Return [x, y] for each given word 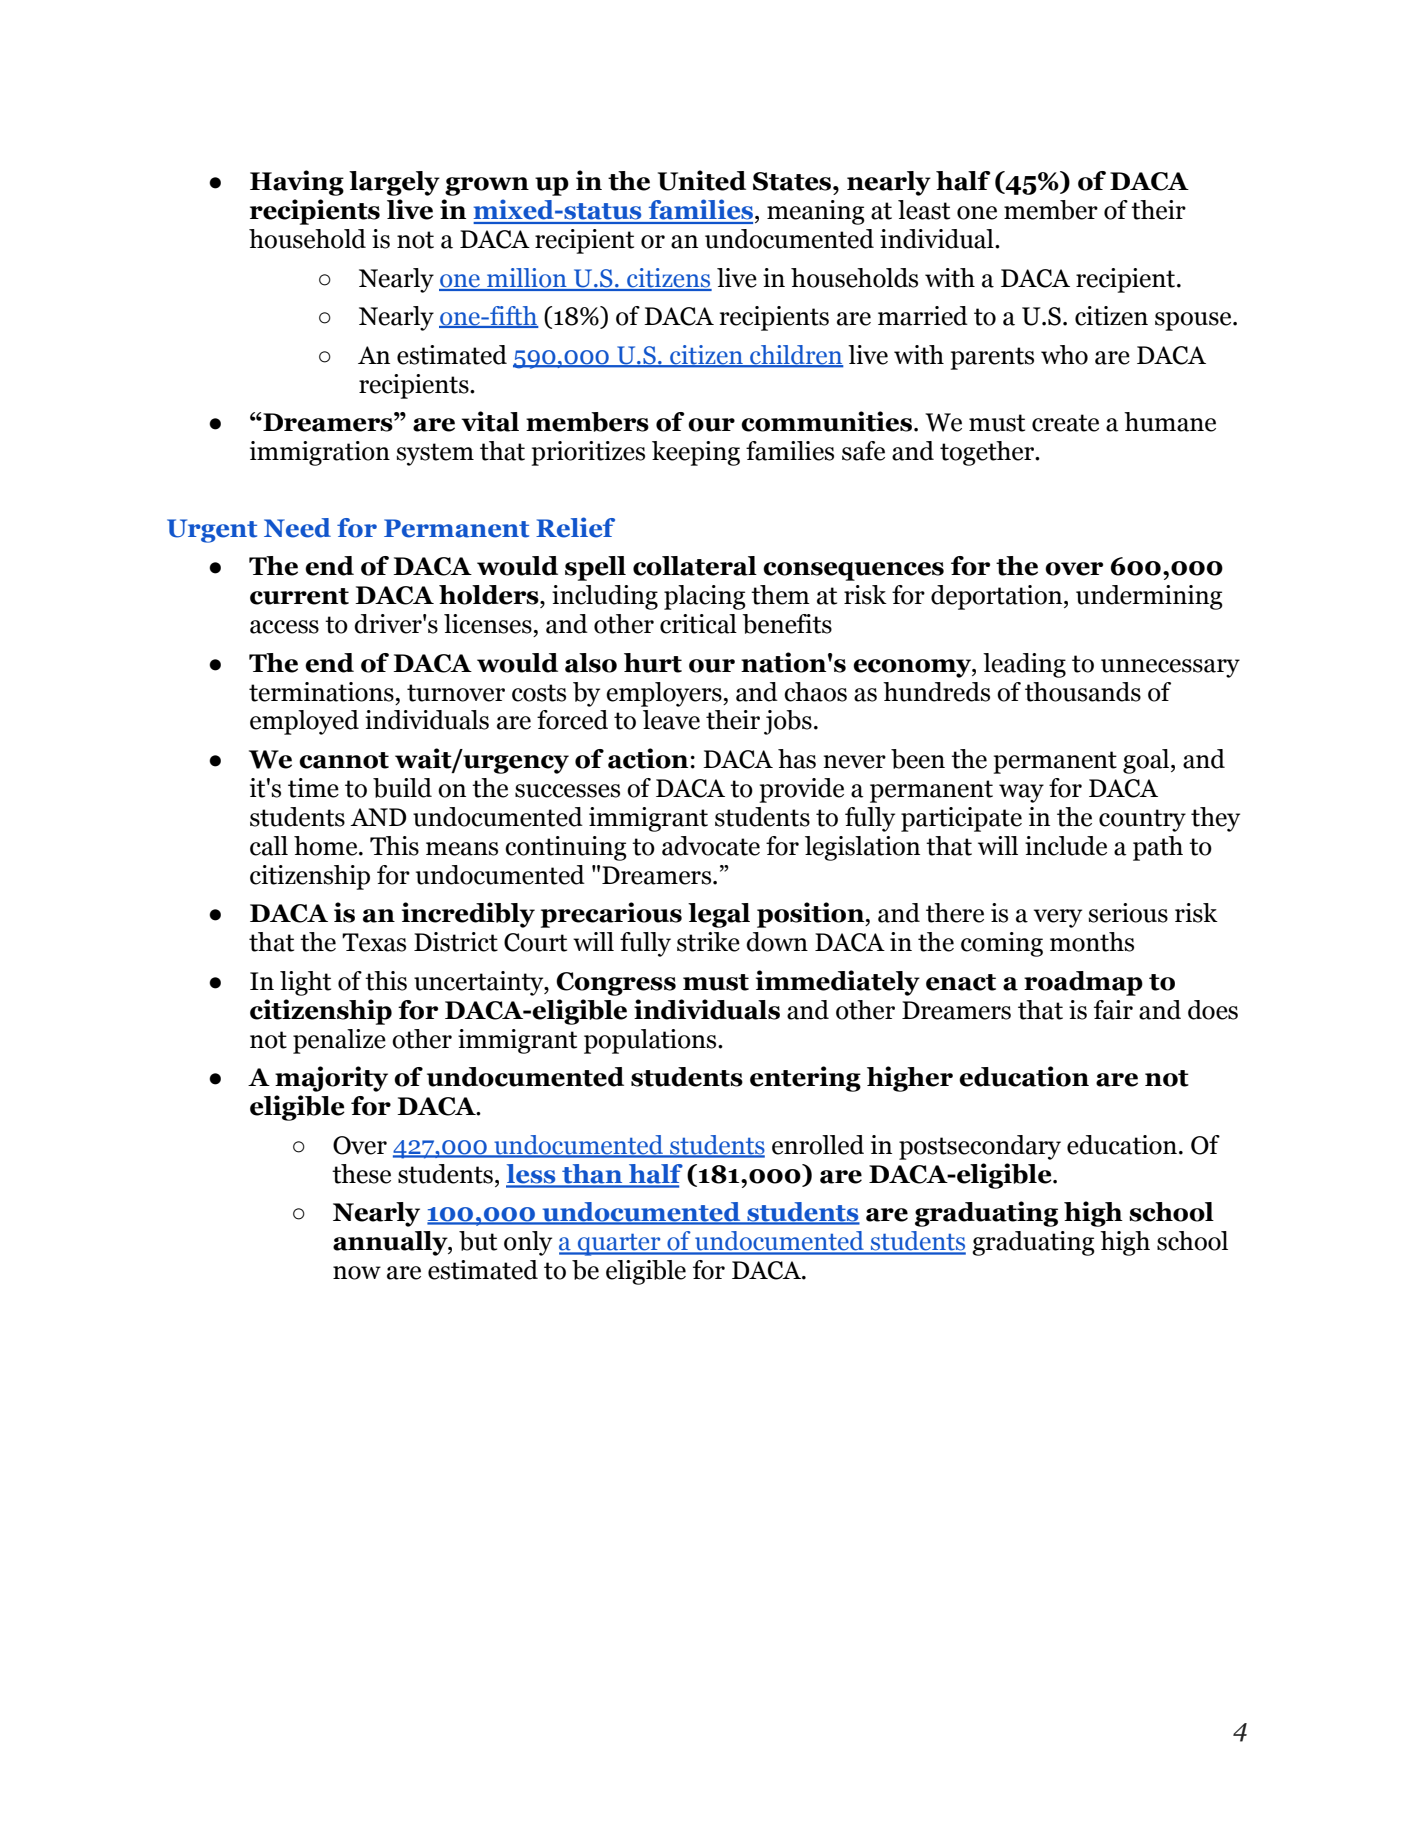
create [1065, 423]
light [305, 983]
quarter [619, 1244]
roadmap [1083, 983]
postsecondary [980, 1147]
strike [708, 942]
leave [671, 720]
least [924, 210]
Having [297, 183]
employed [304, 722]
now [357, 1273]
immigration [320, 453]
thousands [1083, 692]
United [702, 180]
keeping [696, 453]
